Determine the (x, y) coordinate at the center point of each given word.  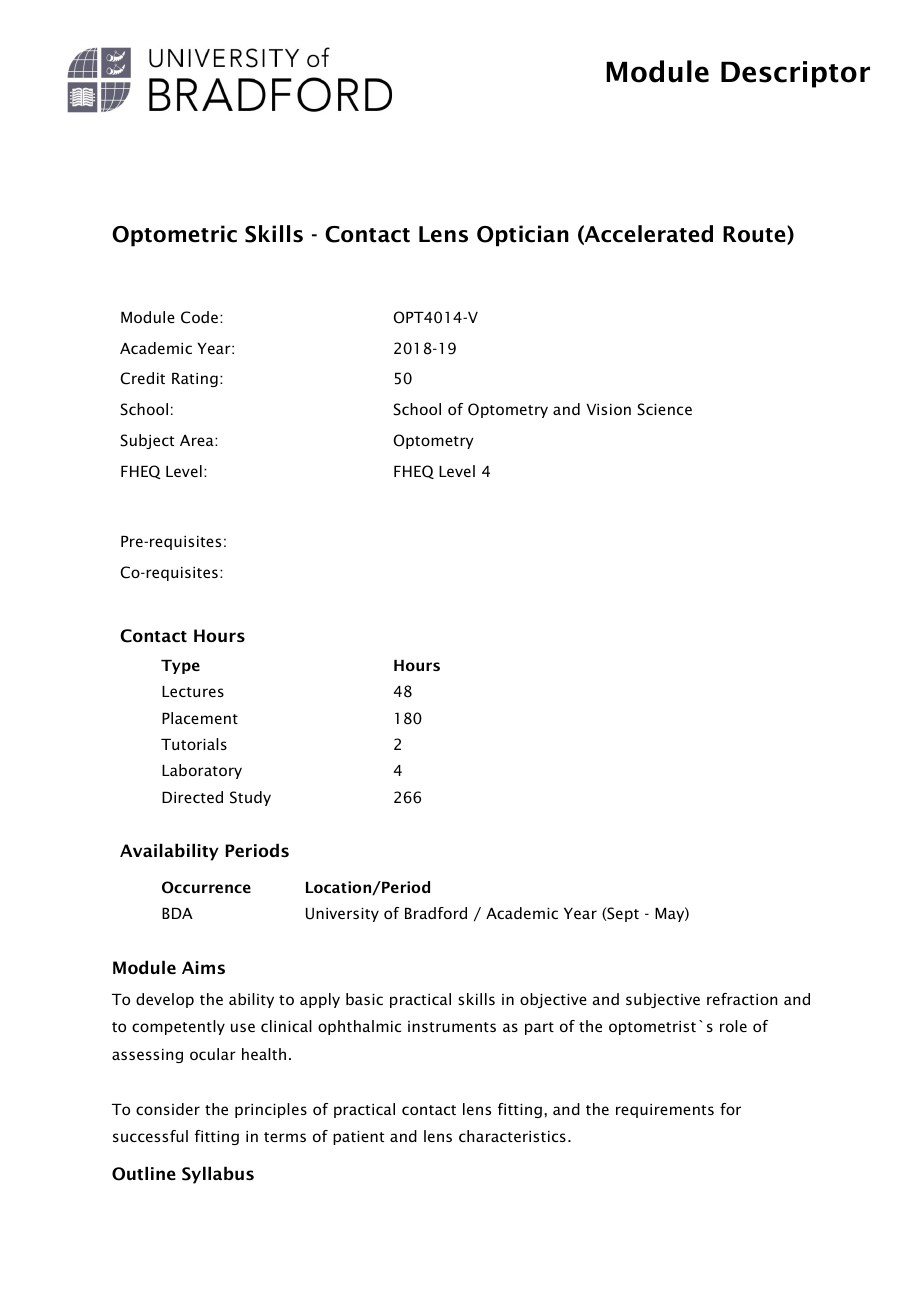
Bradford (436, 913)
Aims (203, 967)
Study (250, 798)
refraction (742, 999)
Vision (608, 409)
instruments (452, 1026)
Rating (195, 380)
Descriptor (795, 74)
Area (198, 440)
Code (199, 317)
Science (664, 409)
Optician (523, 236)
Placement (200, 718)
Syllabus (218, 1175)
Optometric (174, 236)
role (733, 1026)
